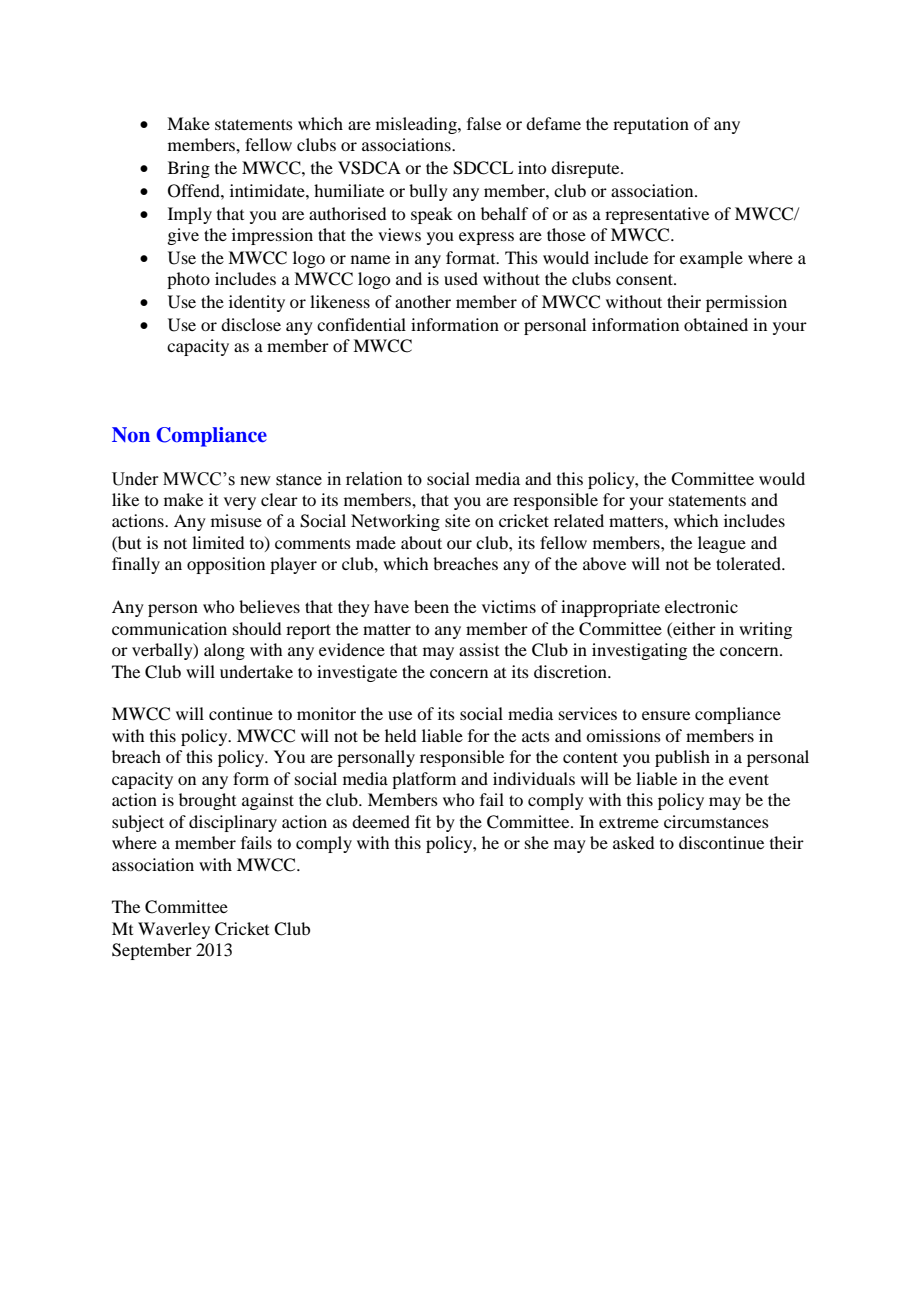 The height and width of the screenshot is (1308, 924). What do you see at coordinates (169, 628) in the screenshot?
I see `communication` at bounding box center [169, 628].
